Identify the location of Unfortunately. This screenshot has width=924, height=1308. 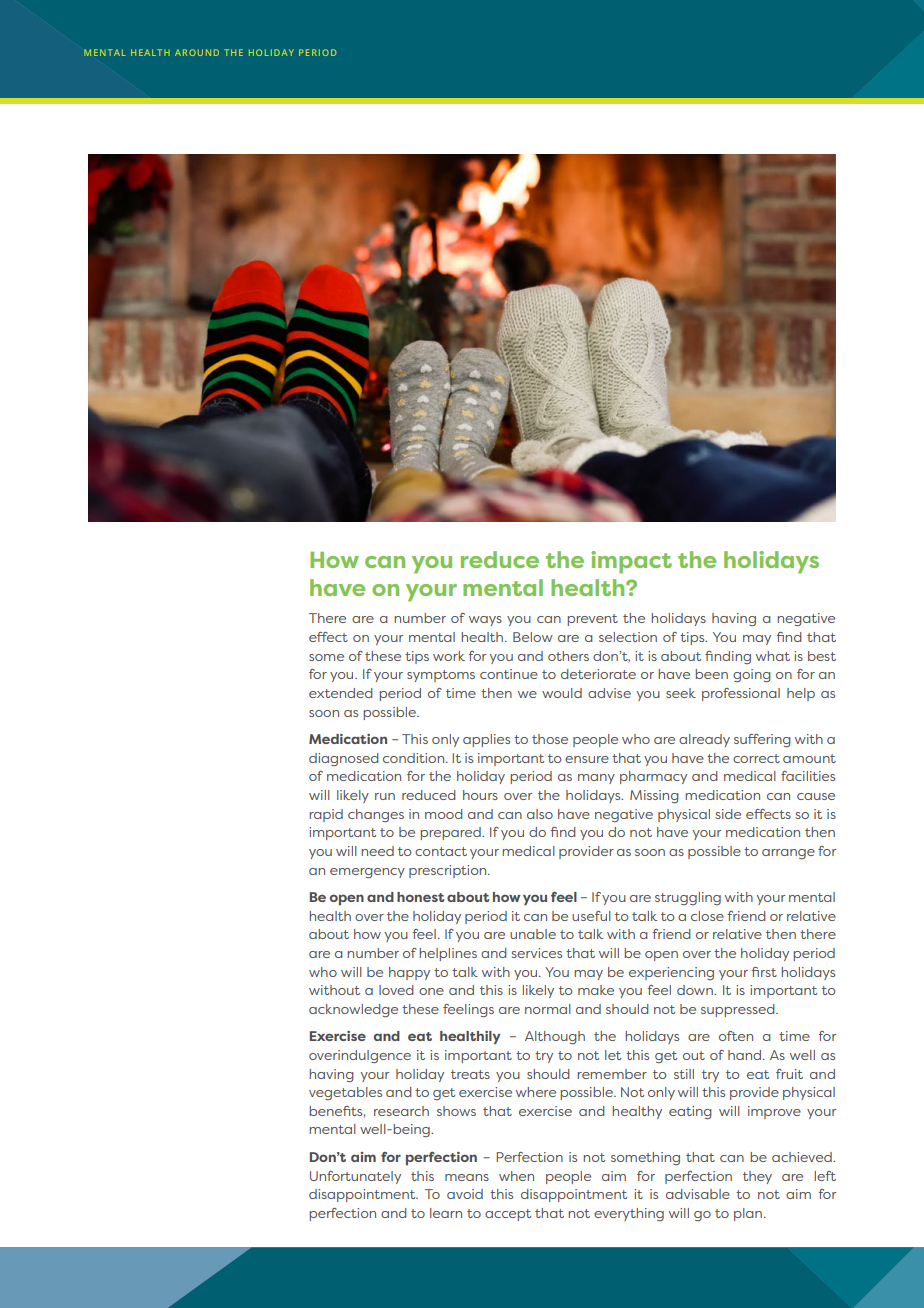
(355, 1177).
